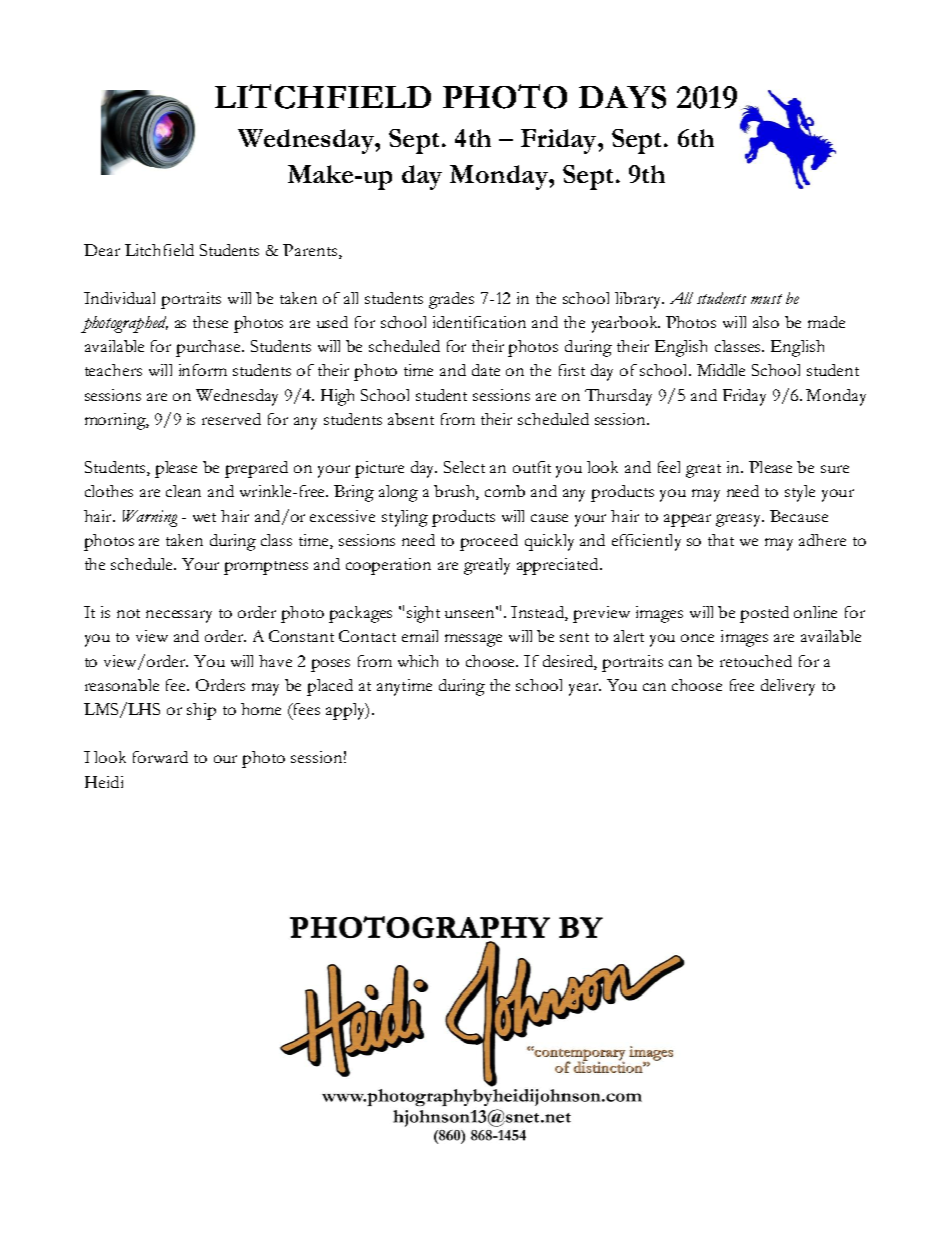 The width and height of the page is (952, 1233). What do you see at coordinates (669, 467) in the page?
I see `feel` at bounding box center [669, 467].
